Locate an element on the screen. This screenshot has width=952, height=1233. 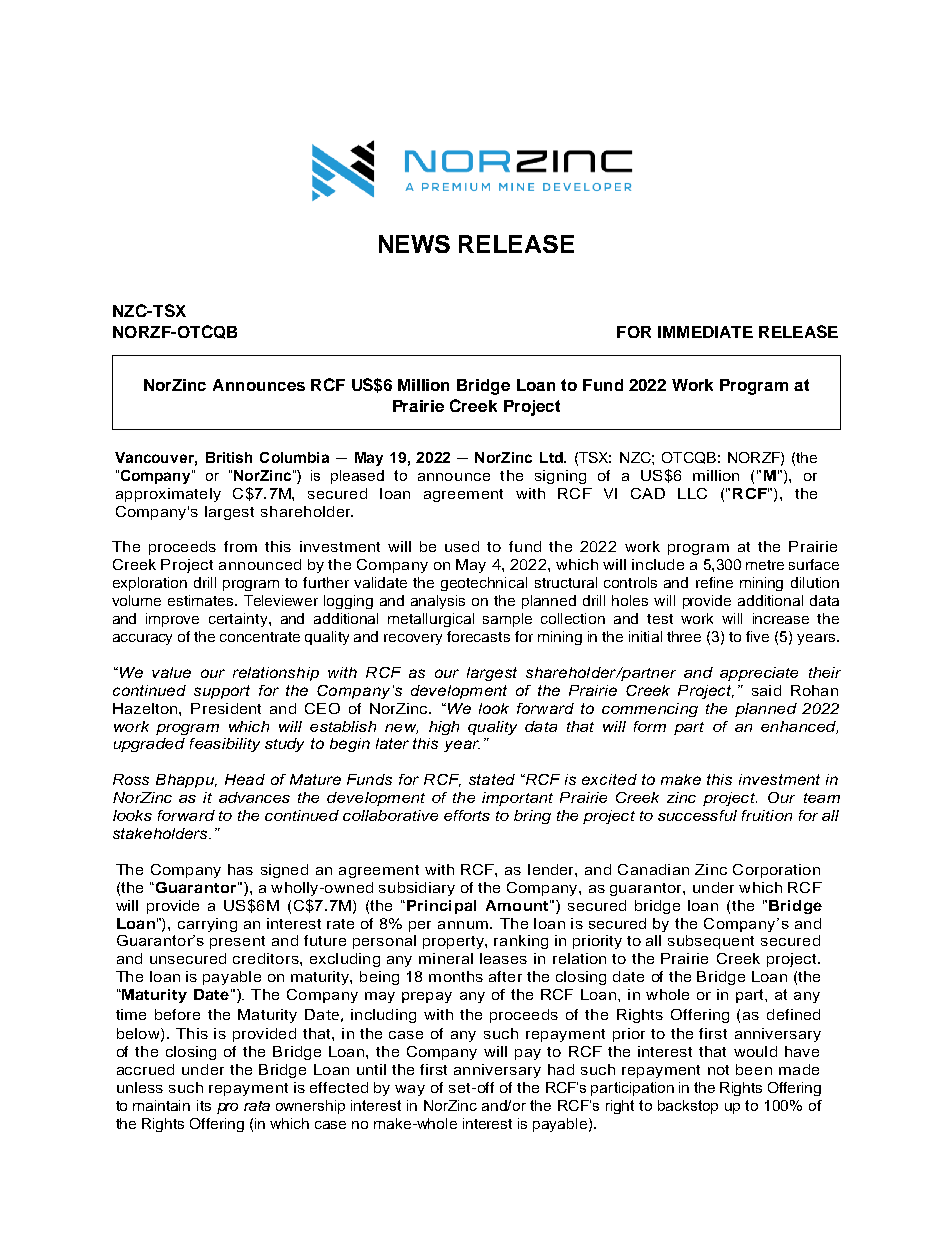
appreciate is located at coordinates (759, 674).
